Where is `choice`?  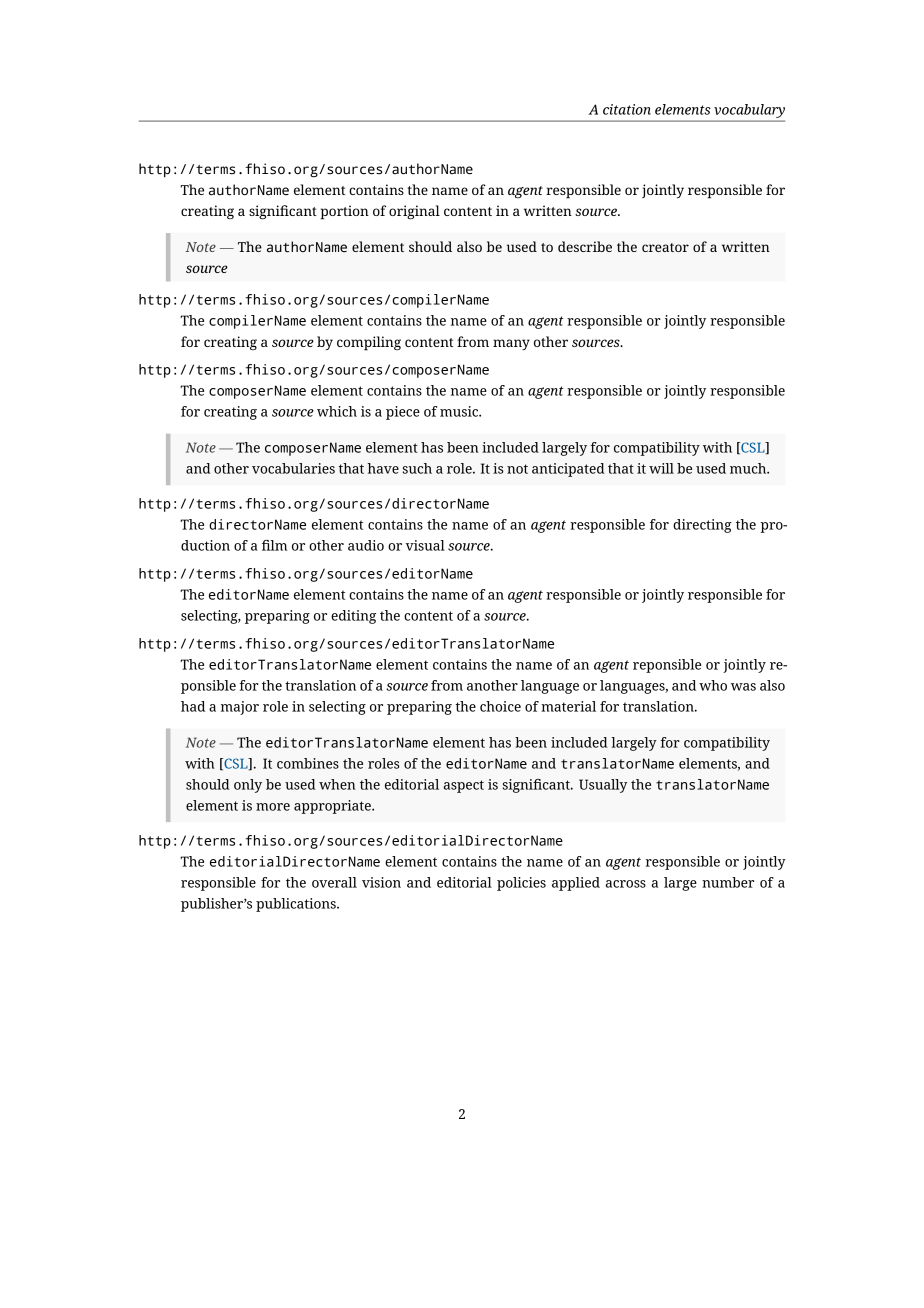 choice is located at coordinates (500, 706).
